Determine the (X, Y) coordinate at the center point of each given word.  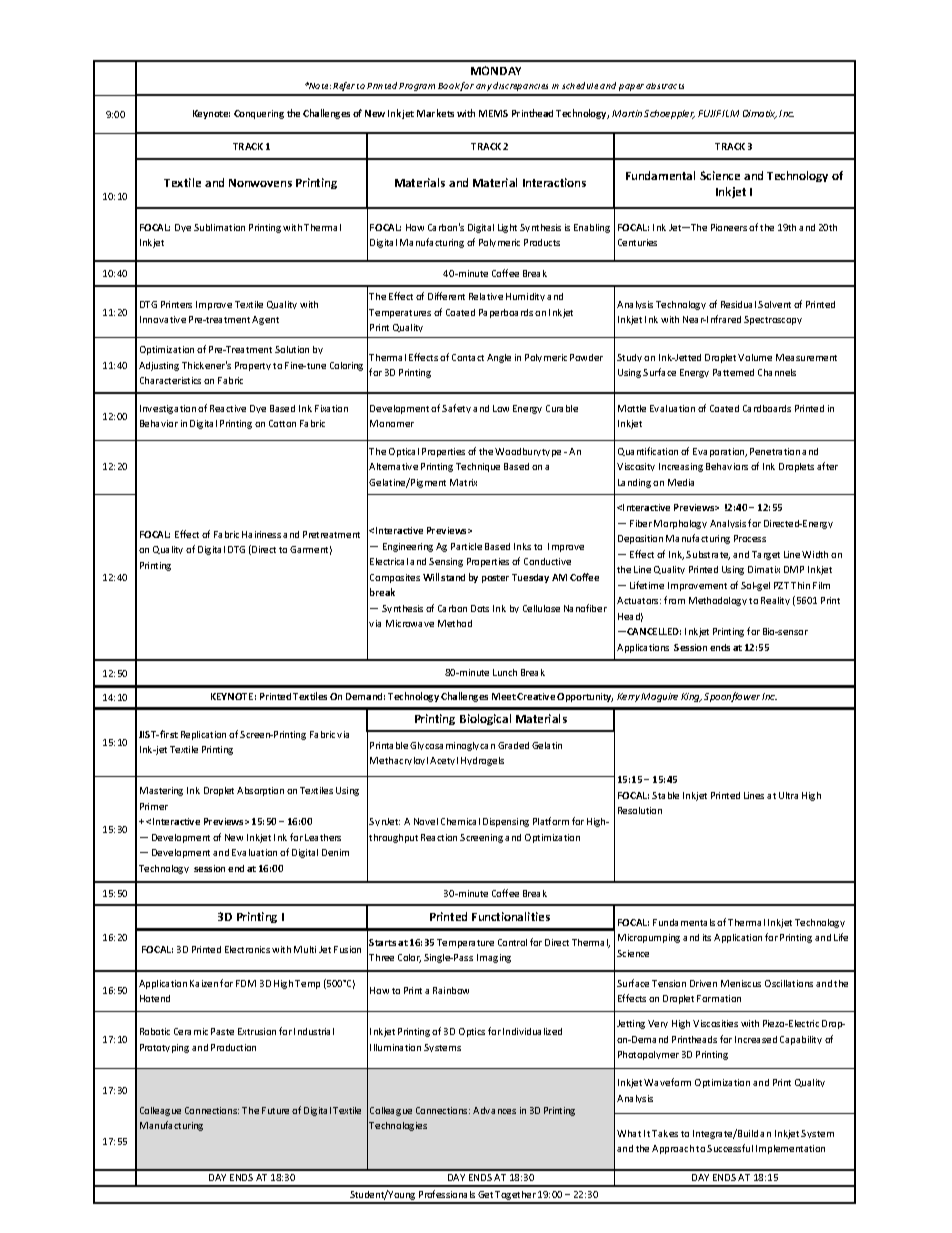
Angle (499, 358)
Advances (494, 1110)
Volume (755, 357)
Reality (775, 601)
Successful (730, 1148)
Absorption (260, 791)
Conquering (259, 114)
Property (253, 366)
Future (275, 1110)
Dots (480, 608)
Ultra (788, 795)
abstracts (665, 86)
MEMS (493, 113)
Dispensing (506, 822)
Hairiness (261, 534)
